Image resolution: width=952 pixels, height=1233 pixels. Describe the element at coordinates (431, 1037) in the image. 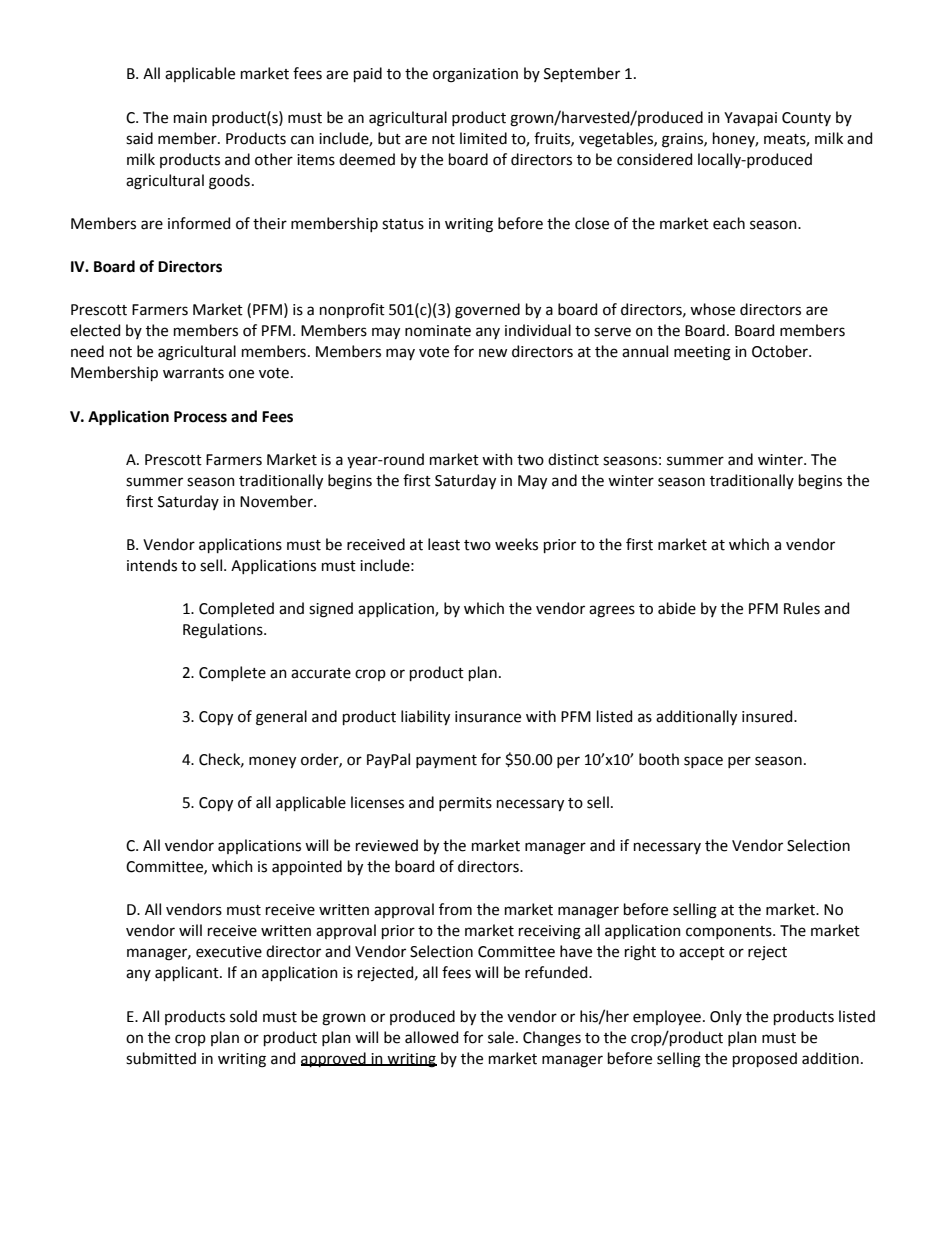

I see `allowed` at that location.
